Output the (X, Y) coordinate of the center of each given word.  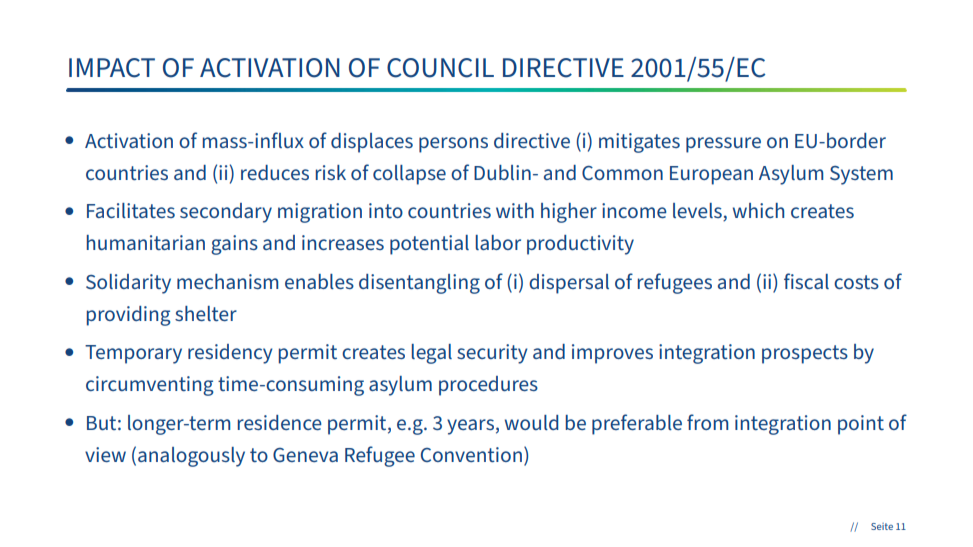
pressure (723, 145)
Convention (471, 454)
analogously (191, 457)
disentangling (419, 284)
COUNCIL (440, 68)
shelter (206, 313)
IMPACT (112, 68)
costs (856, 282)
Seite (882, 526)
